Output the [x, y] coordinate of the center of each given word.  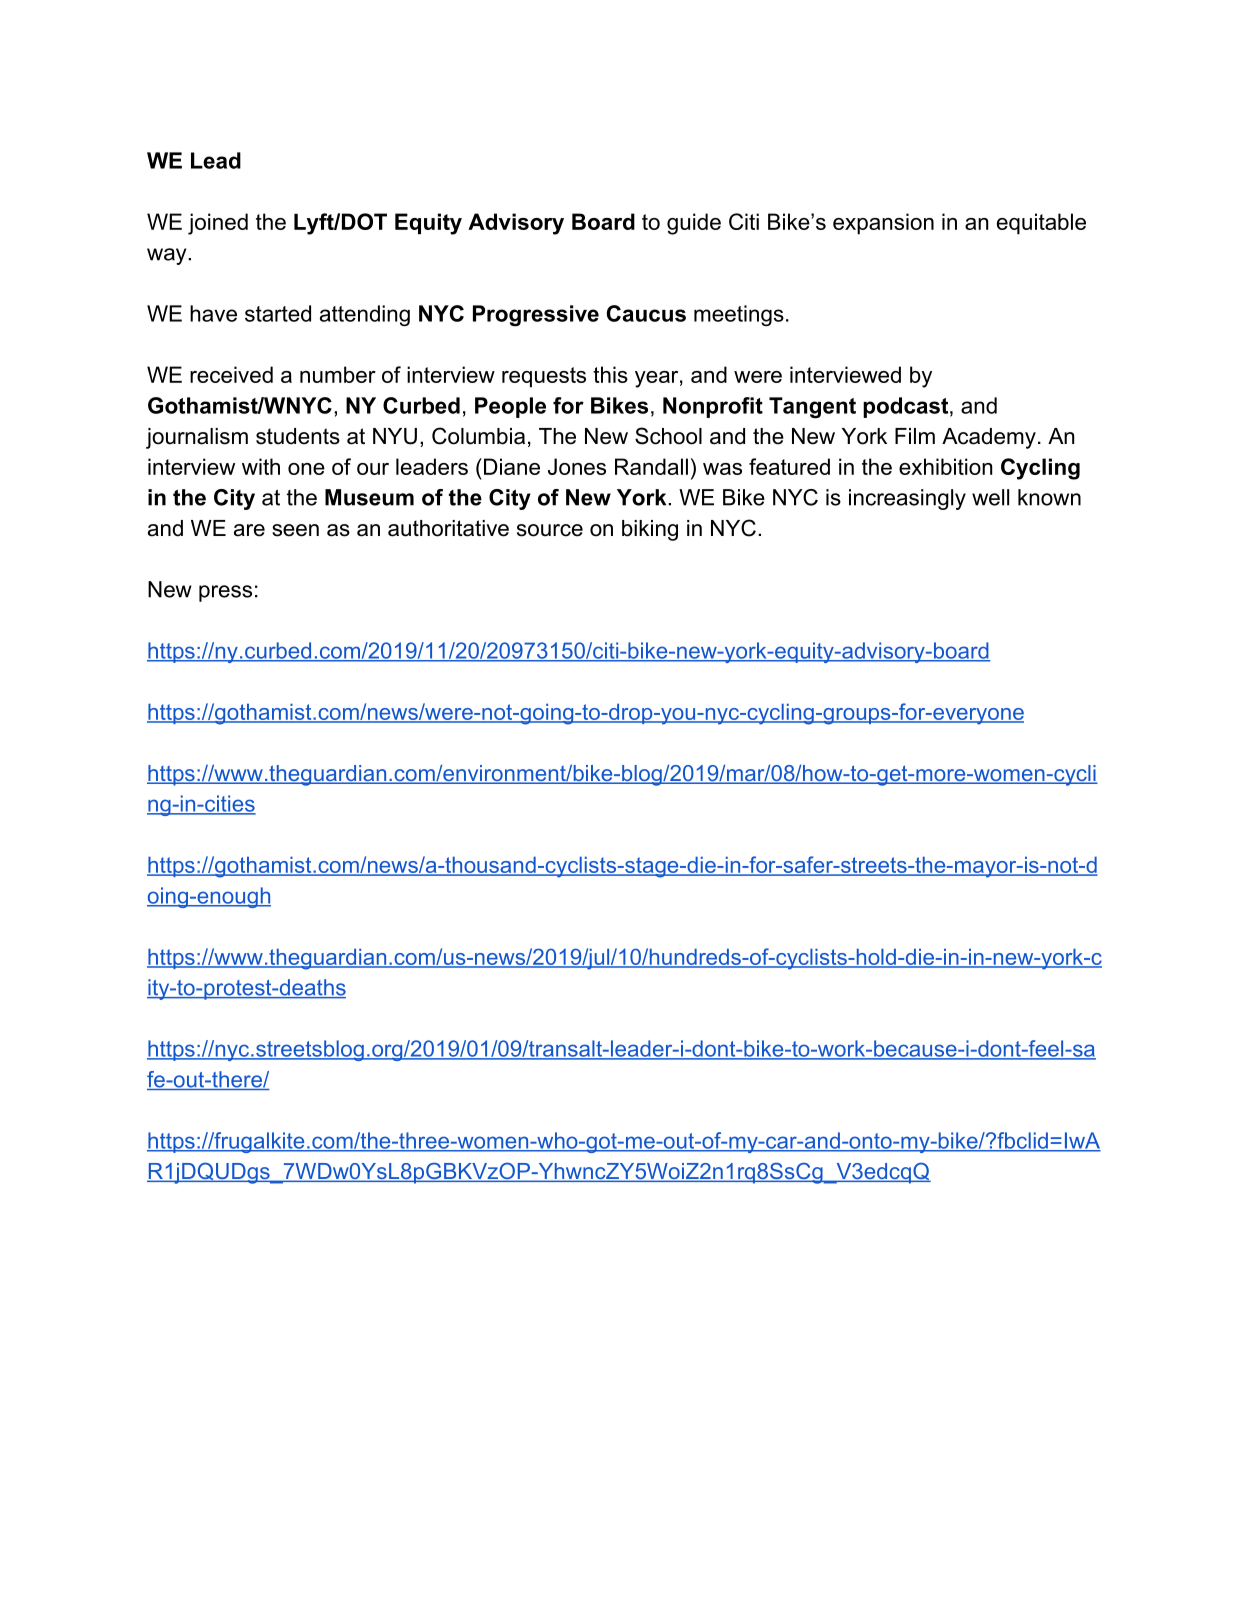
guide [694, 224]
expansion [883, 224]
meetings [739, 315]
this [610, 374]
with [261, 466]
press [225, 593]
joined [218, 224]
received [231, 374]
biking [650, 530]
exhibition [945, 466]
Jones [577, 466]
